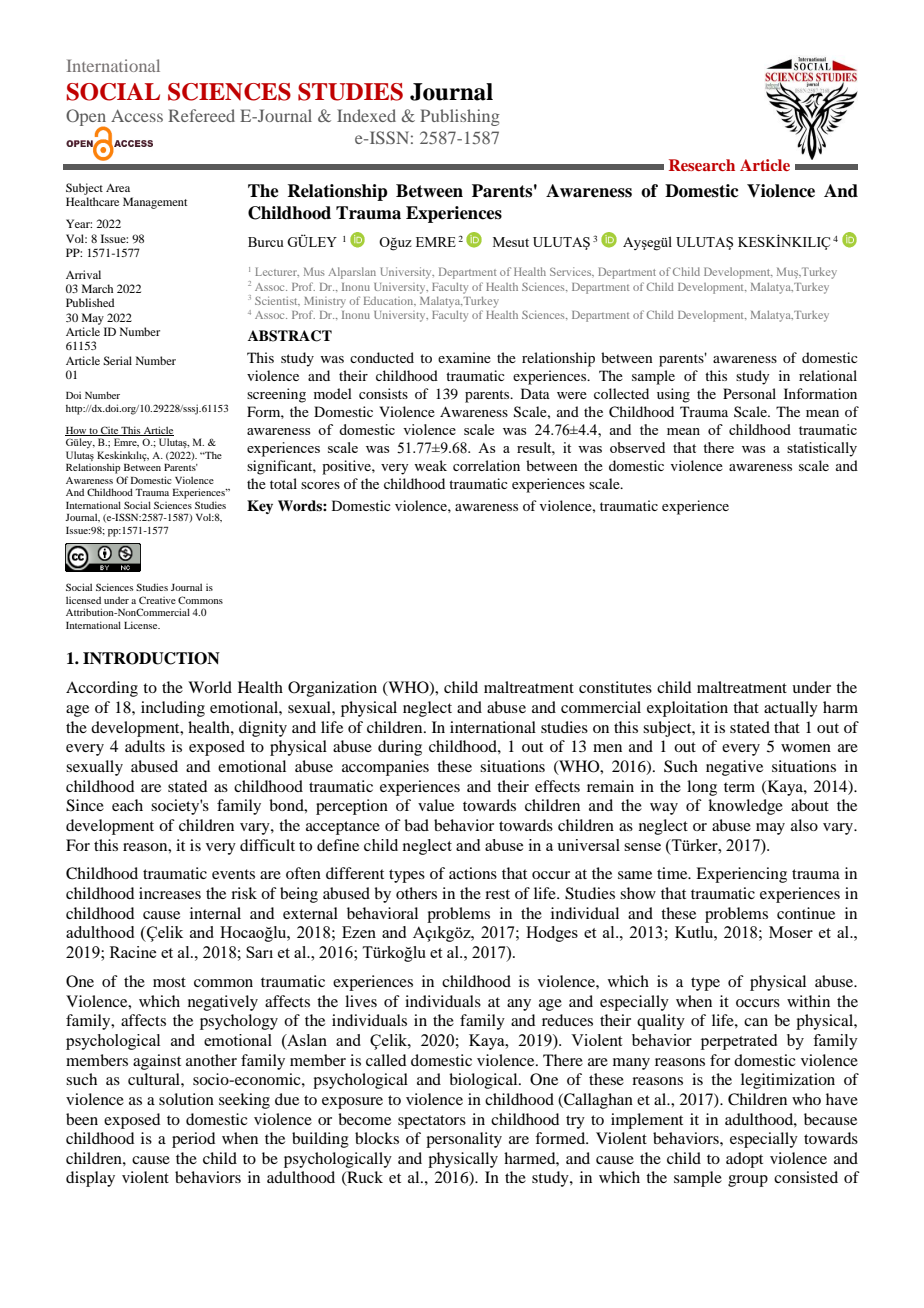 The height and width of the document is (1308, 924). I want to click on Refereed, so click(201, 115).
